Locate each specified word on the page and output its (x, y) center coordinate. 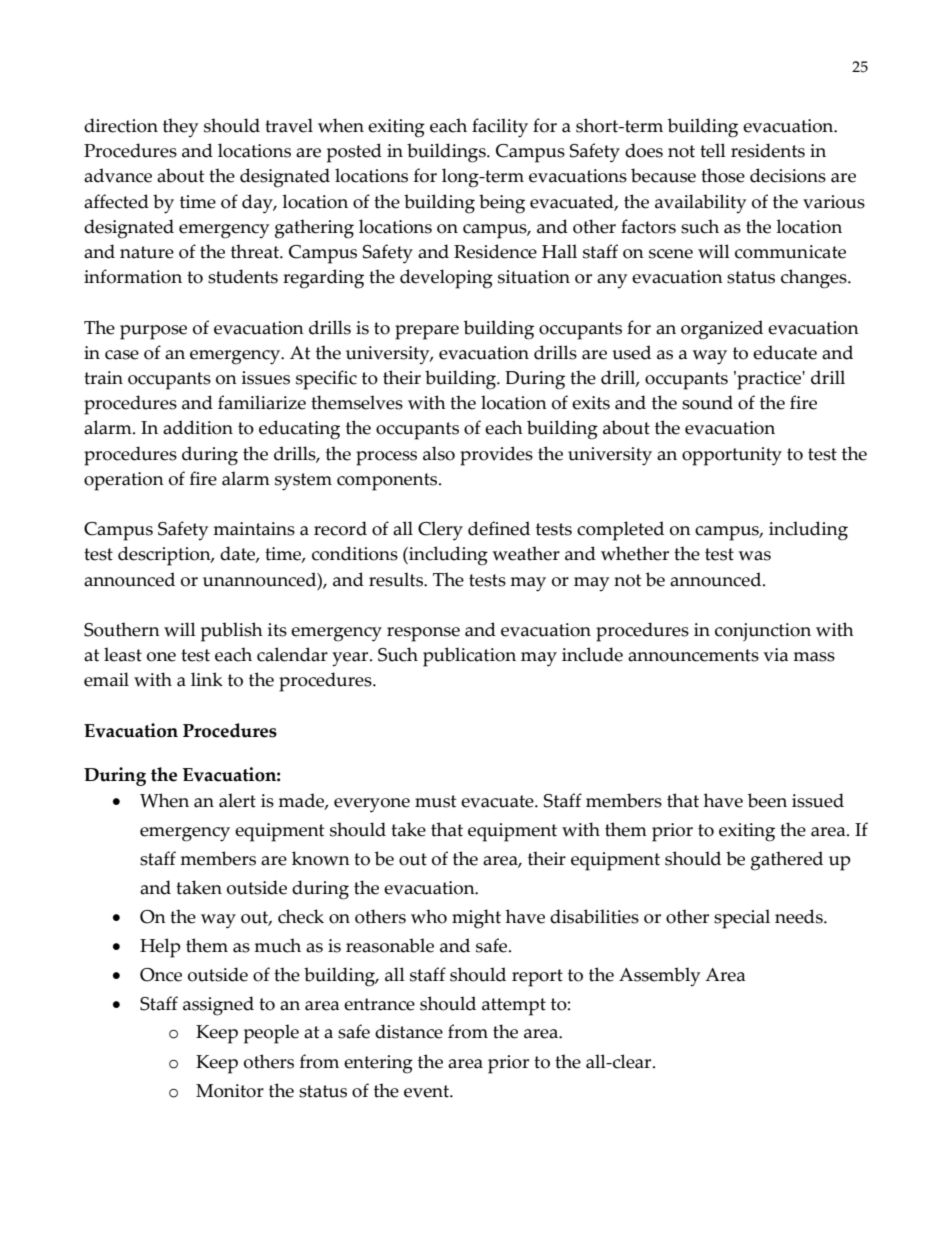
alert (237, 800)
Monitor (230, 1091)
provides (496, 456)
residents (768, 150)
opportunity (732, 456)
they (180, 128)
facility (500, 128)
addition (198, 427)
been (767, 800)
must (435, 801)
